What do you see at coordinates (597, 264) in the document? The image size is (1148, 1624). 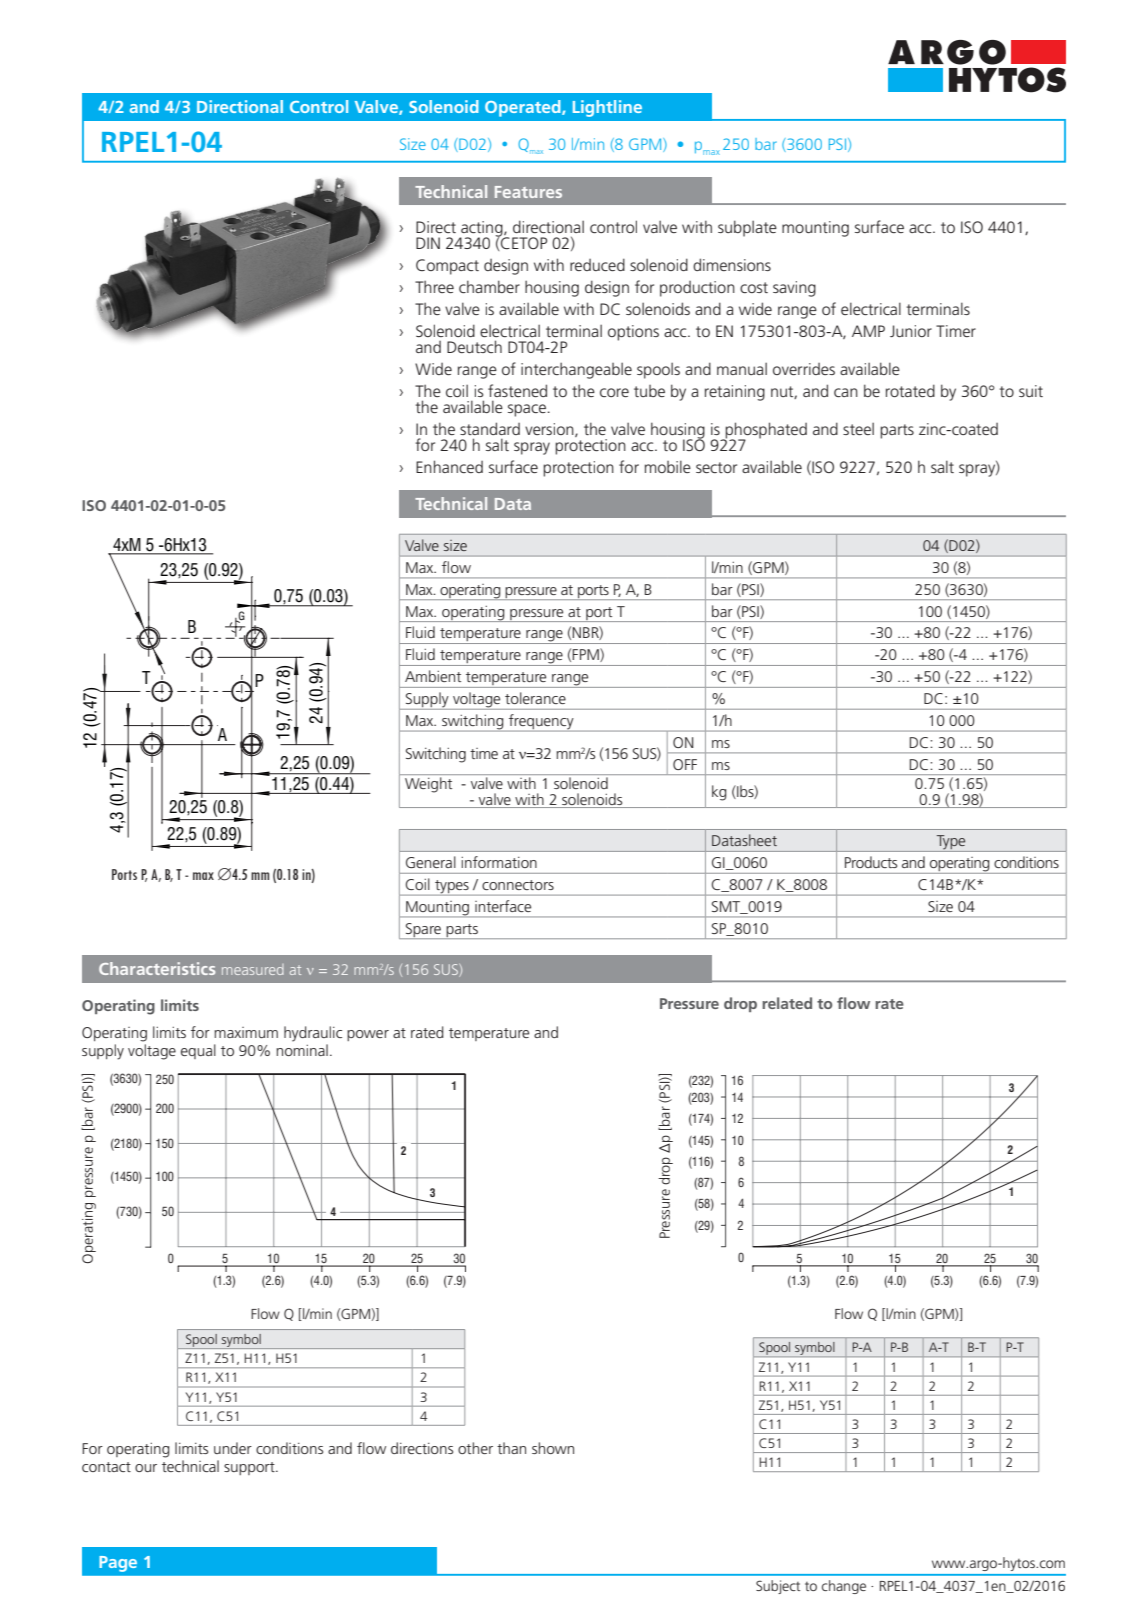 I see `reduced` at bounding box center [597, 264].
